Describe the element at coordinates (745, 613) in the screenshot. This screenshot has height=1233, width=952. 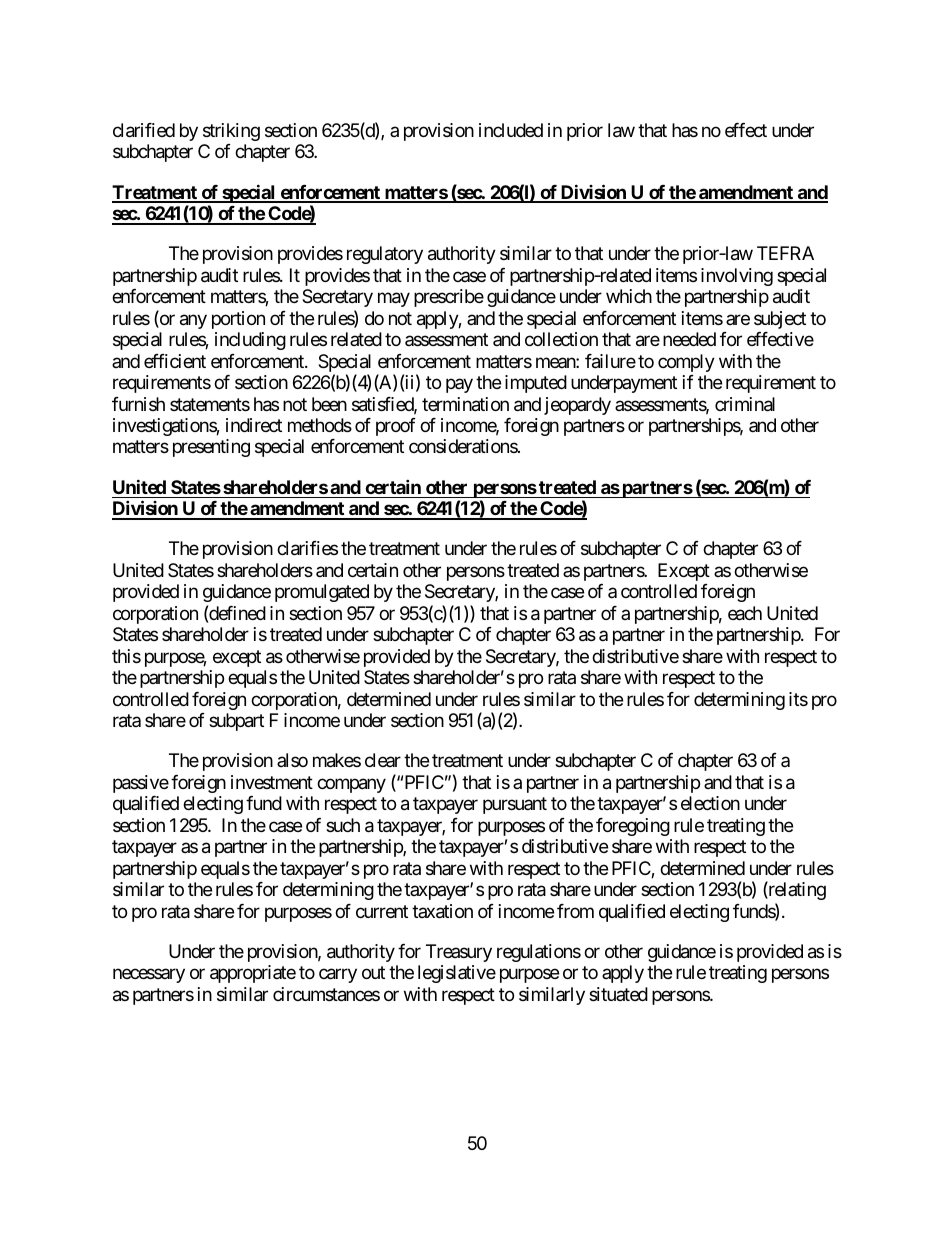
I see `each` at that location.
